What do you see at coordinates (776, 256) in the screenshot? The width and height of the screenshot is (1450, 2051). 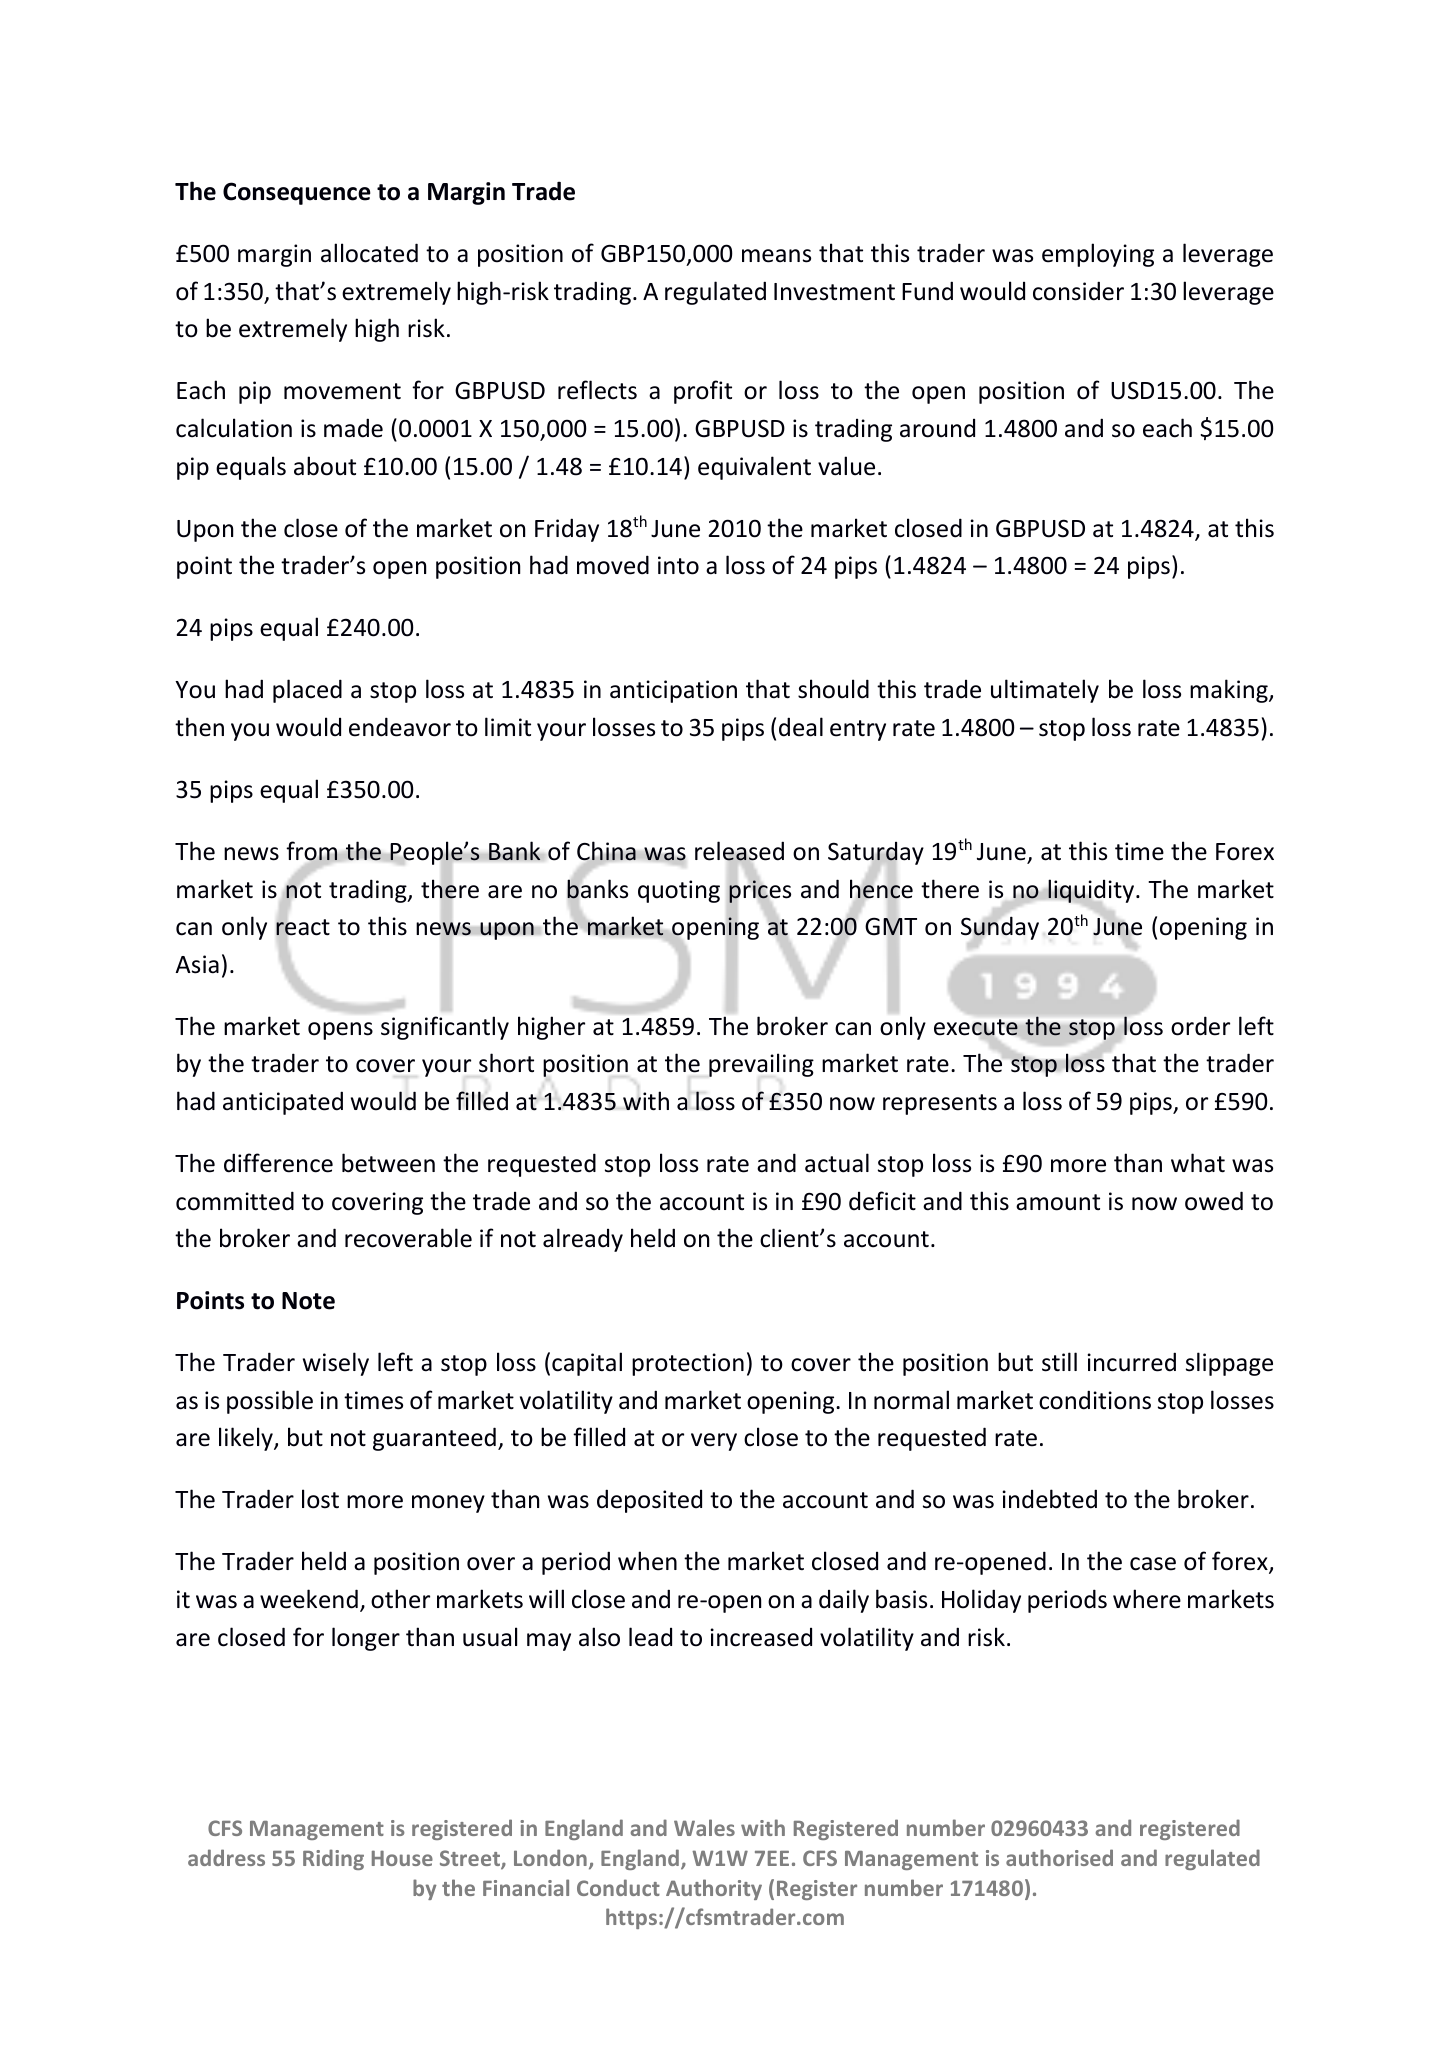 I see `means` at bounding box center [776, 256].
